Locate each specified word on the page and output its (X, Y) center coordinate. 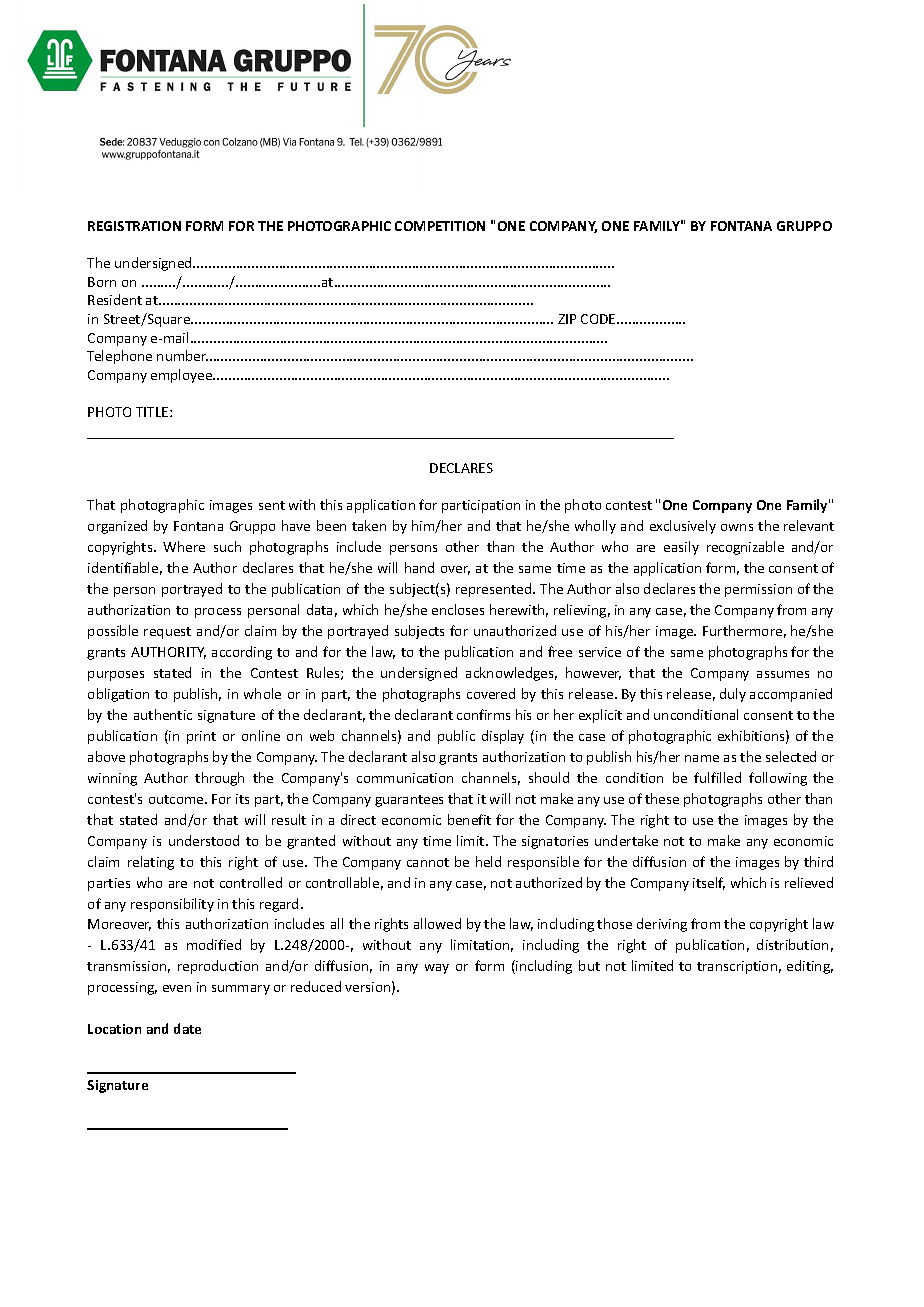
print (201, 737)
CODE (599, 319)
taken (369, 525)
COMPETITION (440, 226)
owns (737, 527)
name (702, 758)
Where (184, 546)
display (503, 737)
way (437, 969)
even (177, 988)
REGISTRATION (134, 226)
